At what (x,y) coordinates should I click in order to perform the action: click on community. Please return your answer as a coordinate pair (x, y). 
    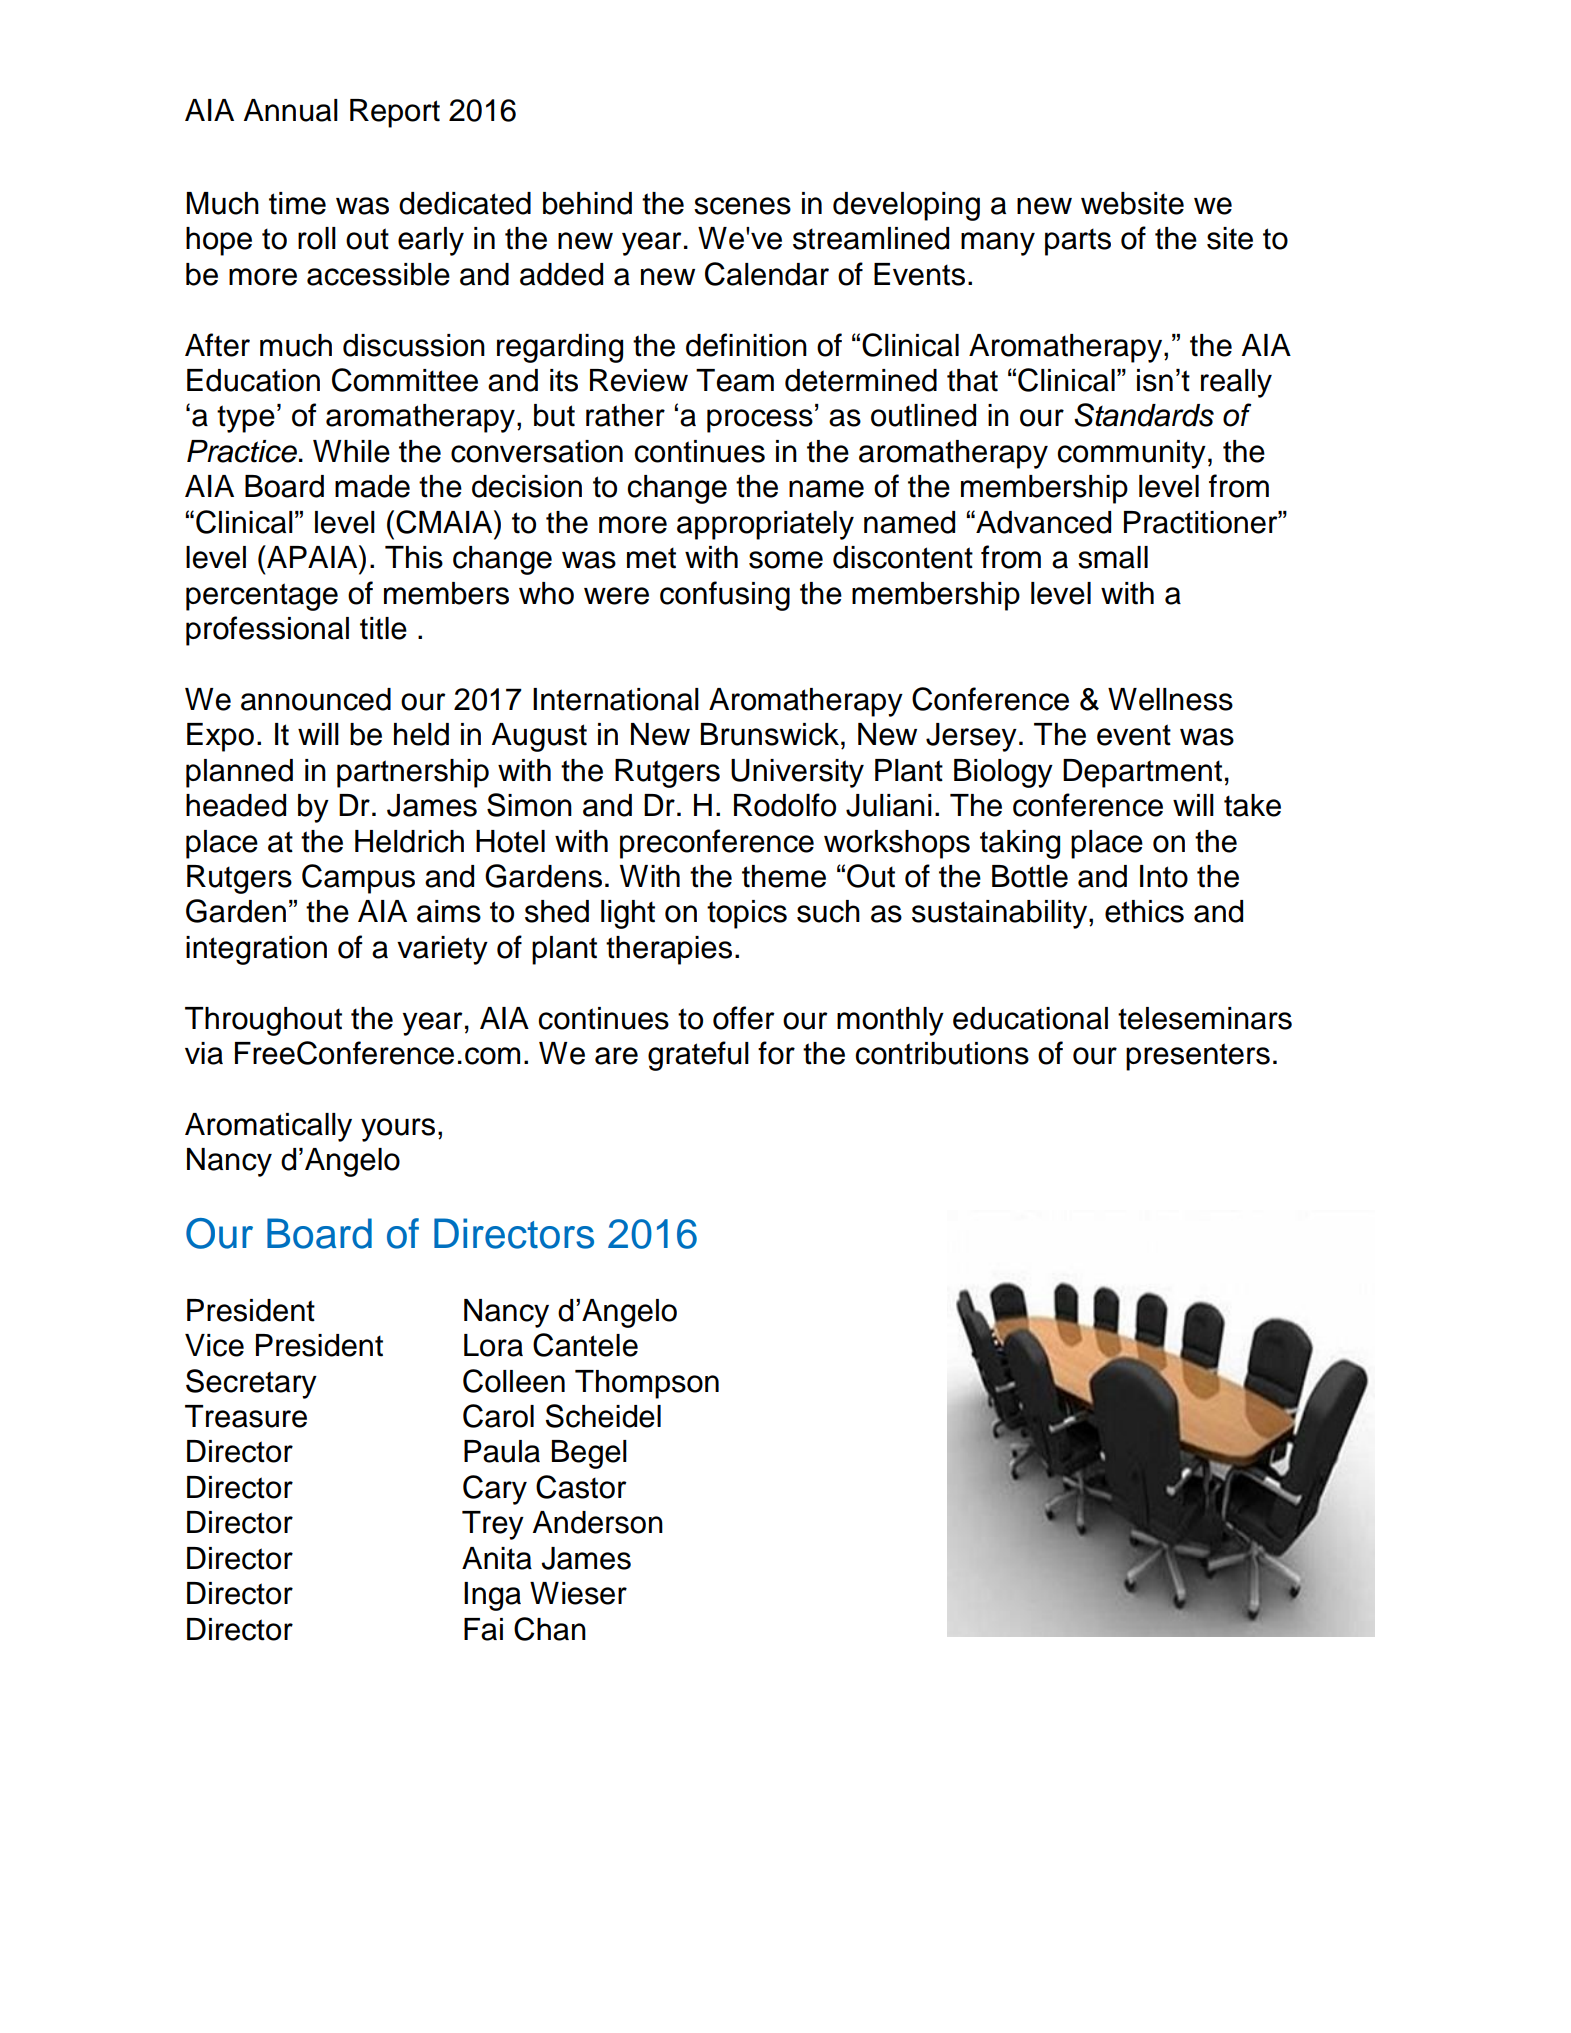
    Looking at the image, I should click on (1131, 454).
